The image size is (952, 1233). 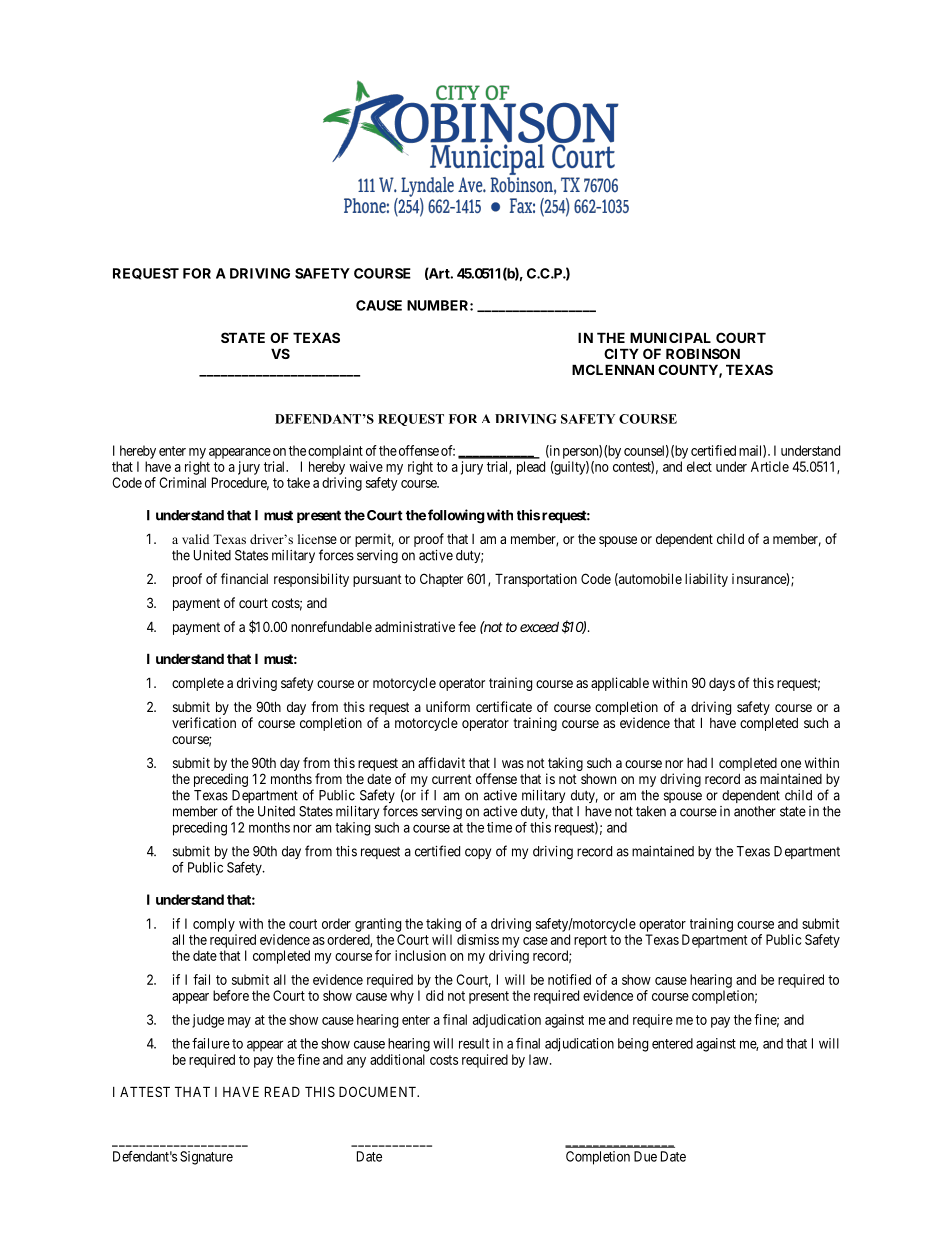 What do you see at coordinates (204, 722) in the document?
I see `verification` at bounding box center [204, 722].
